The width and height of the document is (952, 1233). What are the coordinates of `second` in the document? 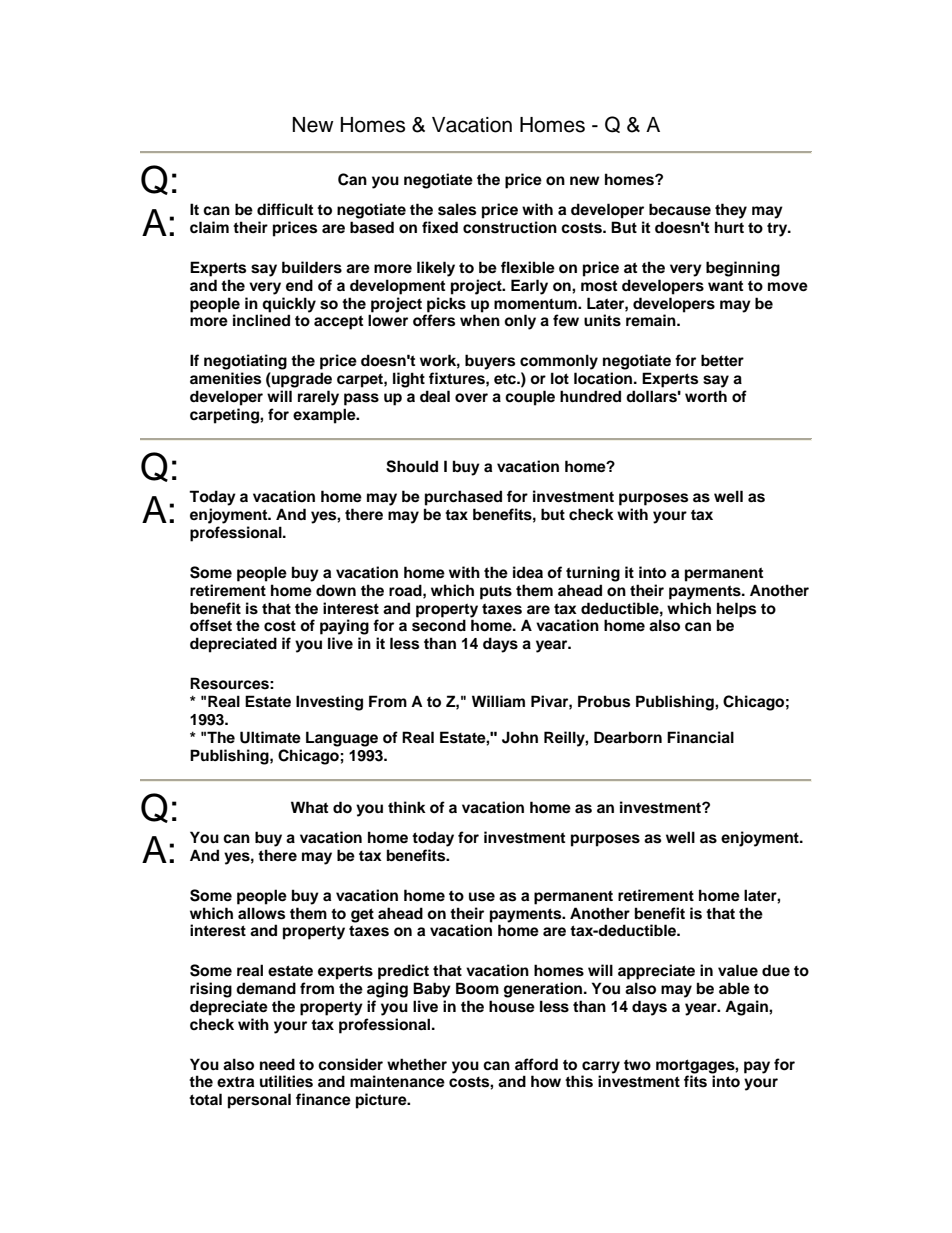 It's located at (439, 625).
